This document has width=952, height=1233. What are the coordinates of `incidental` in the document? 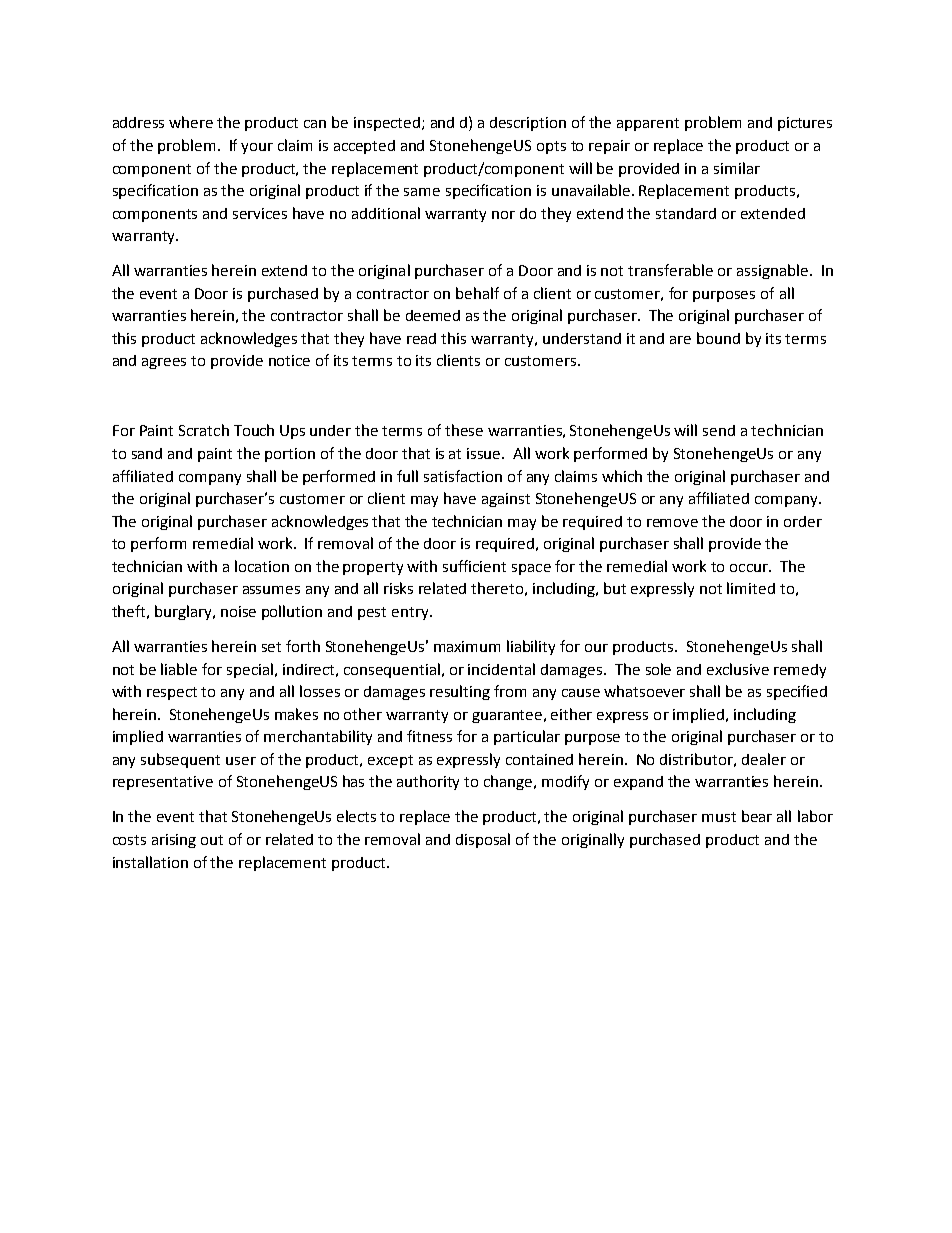 It's located at (501, 669).
